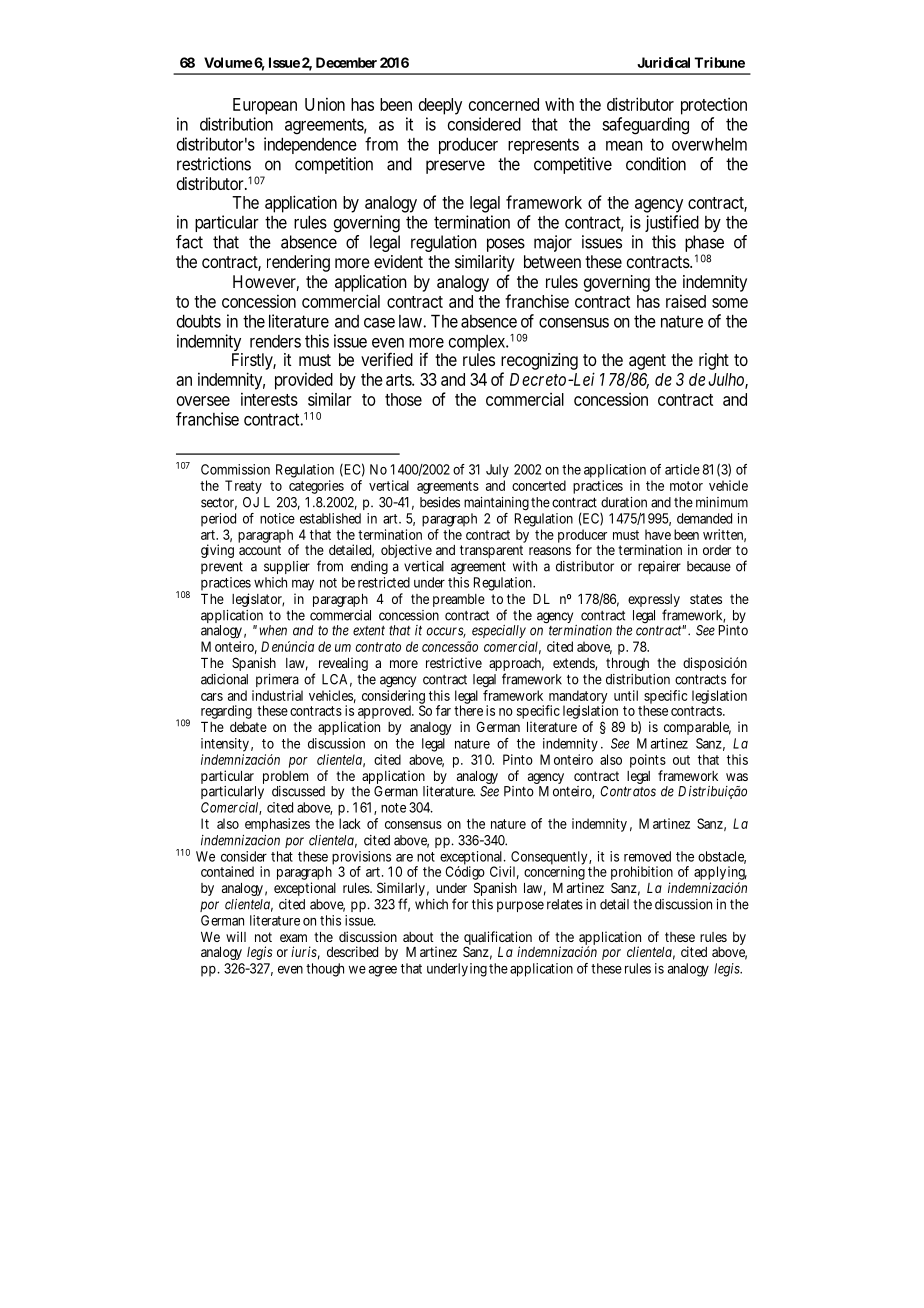 The image size is (924, 1308). I want to click on restrictive, so click(454, 662).
